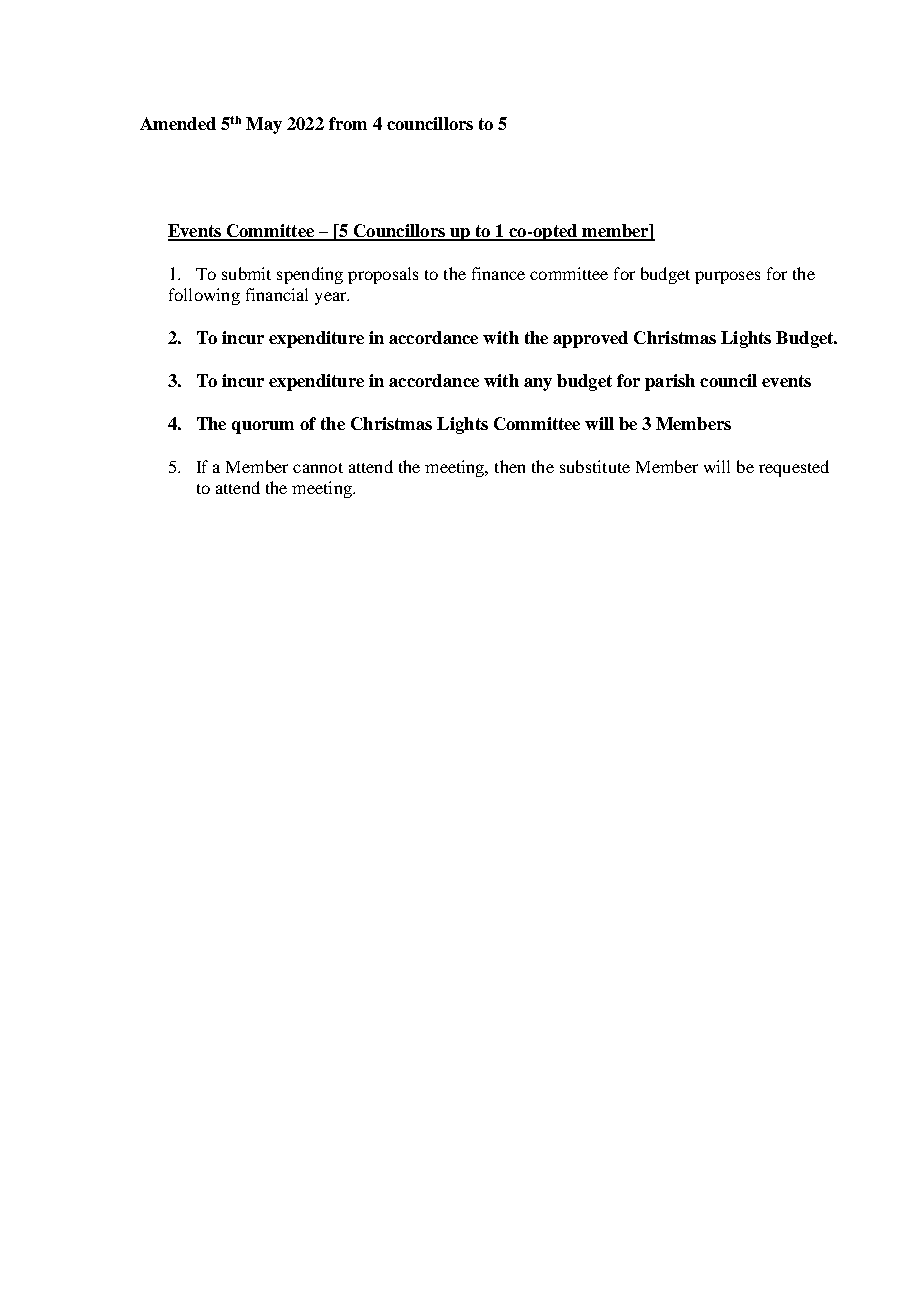 The width and height of the page is (924, 1308). What do you see at coordinates (510, 466) in the page?
I see `then` at bounding box center [510, 466].
